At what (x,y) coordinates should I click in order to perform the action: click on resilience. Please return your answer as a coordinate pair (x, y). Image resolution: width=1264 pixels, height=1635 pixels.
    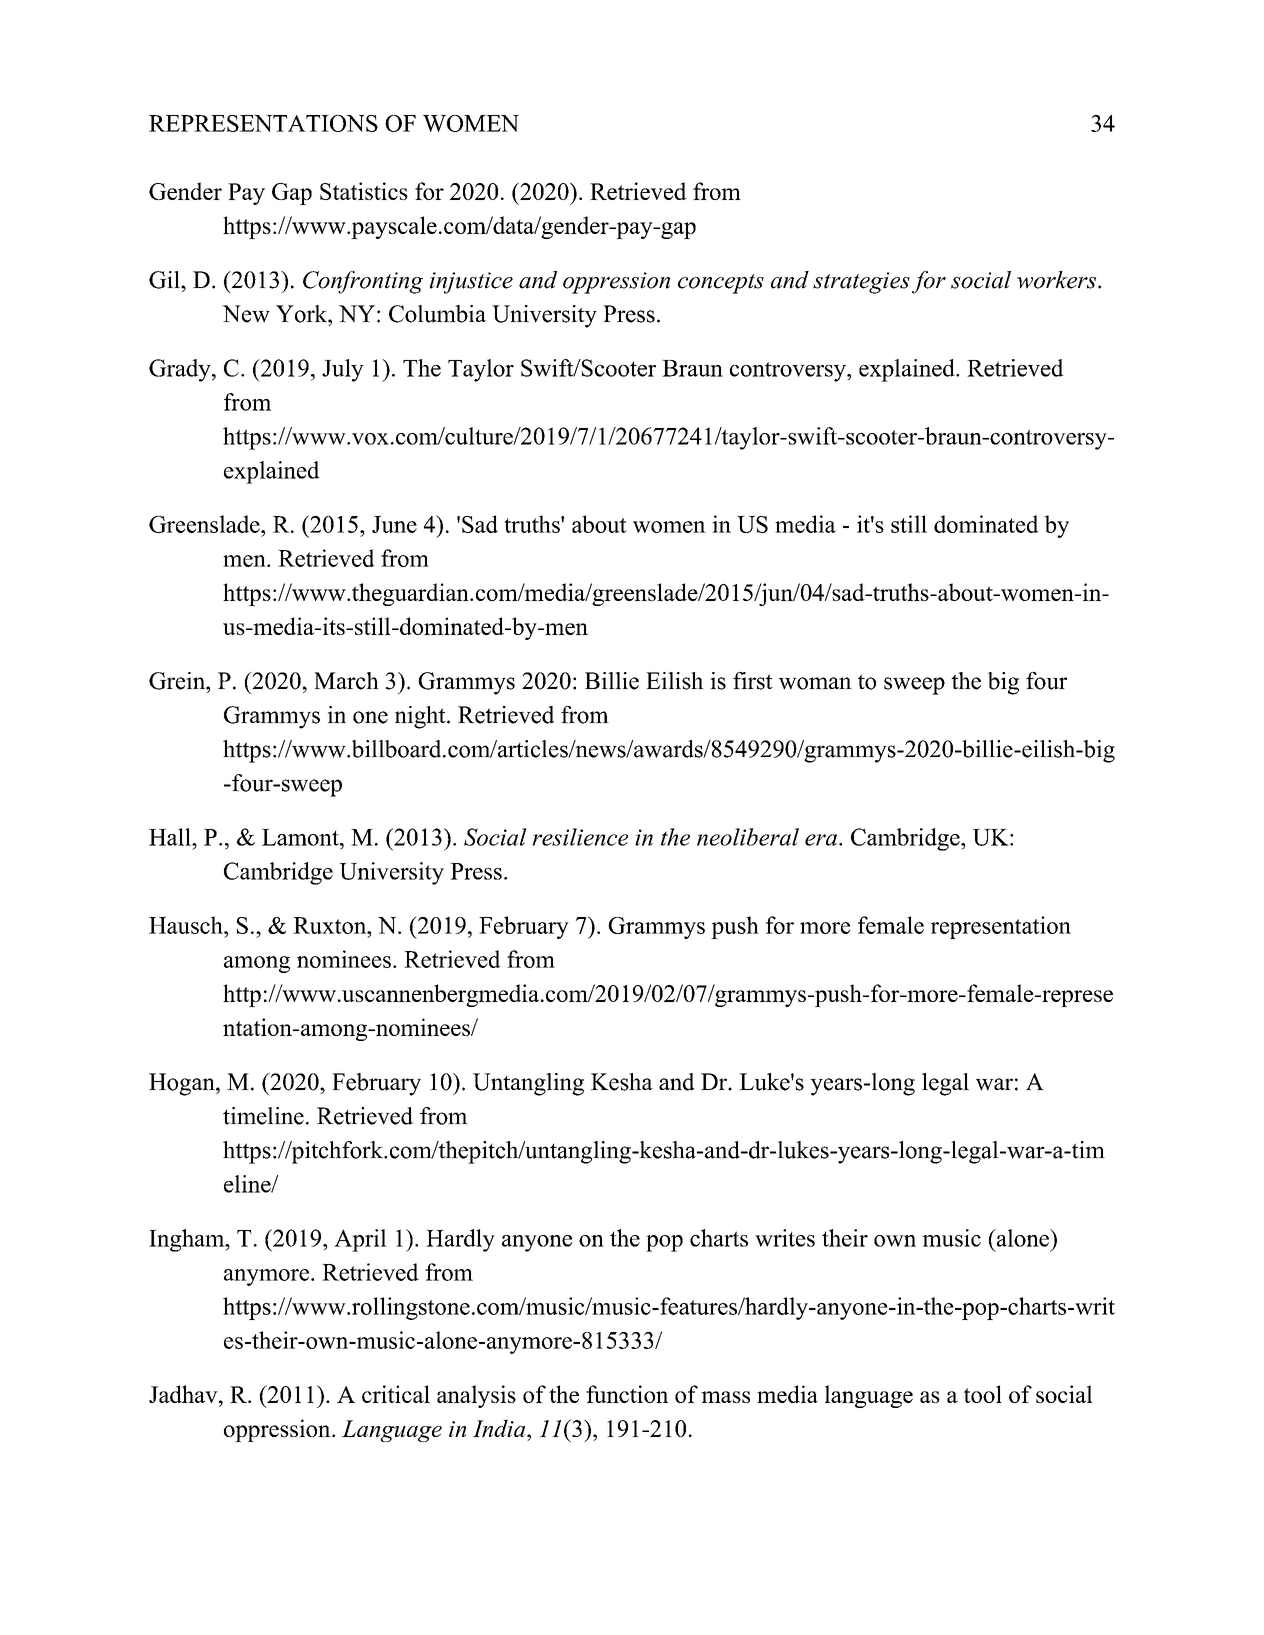
    Looking at the image, I should click on (580, 837).
